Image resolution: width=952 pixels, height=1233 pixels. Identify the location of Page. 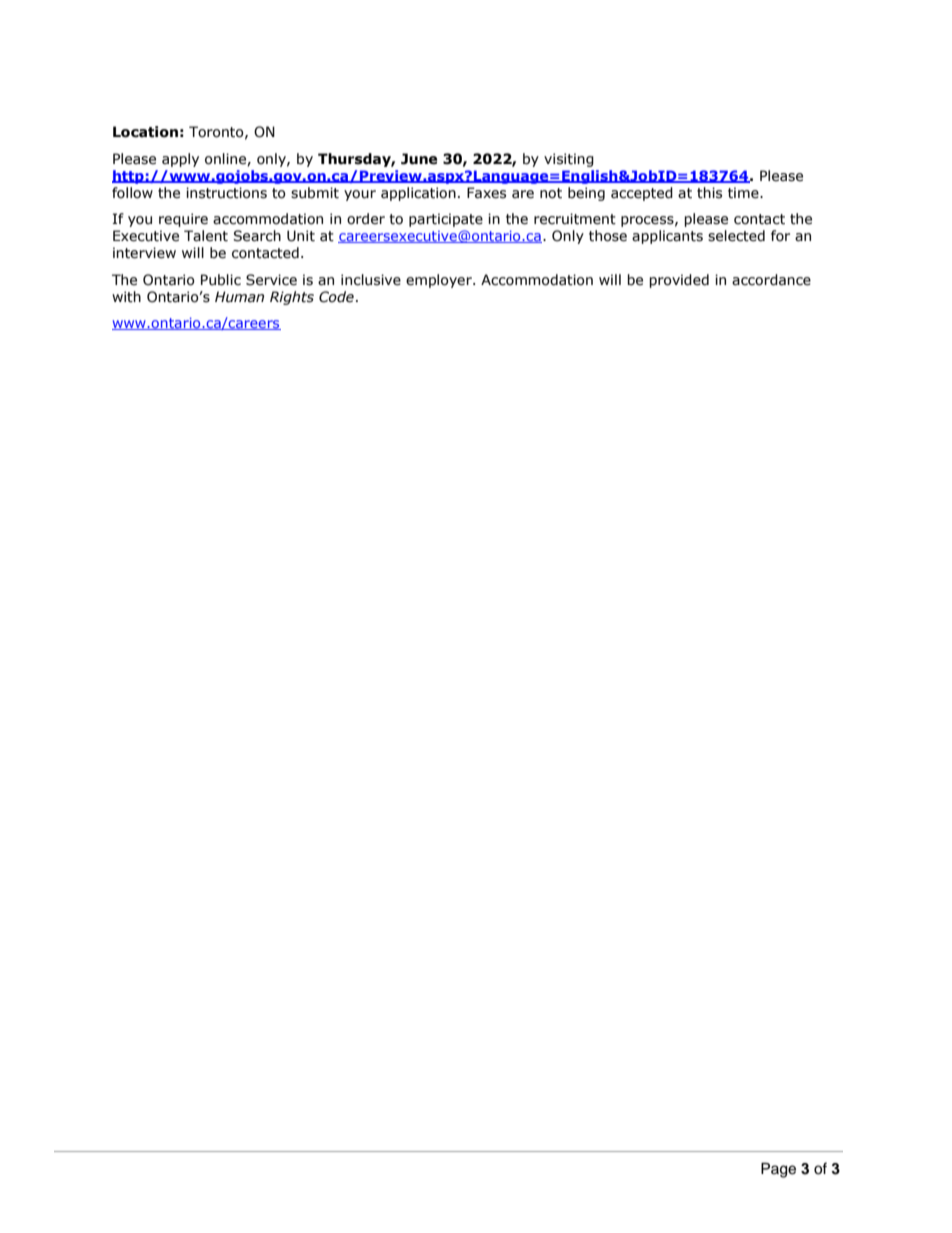
(778, 1170).
